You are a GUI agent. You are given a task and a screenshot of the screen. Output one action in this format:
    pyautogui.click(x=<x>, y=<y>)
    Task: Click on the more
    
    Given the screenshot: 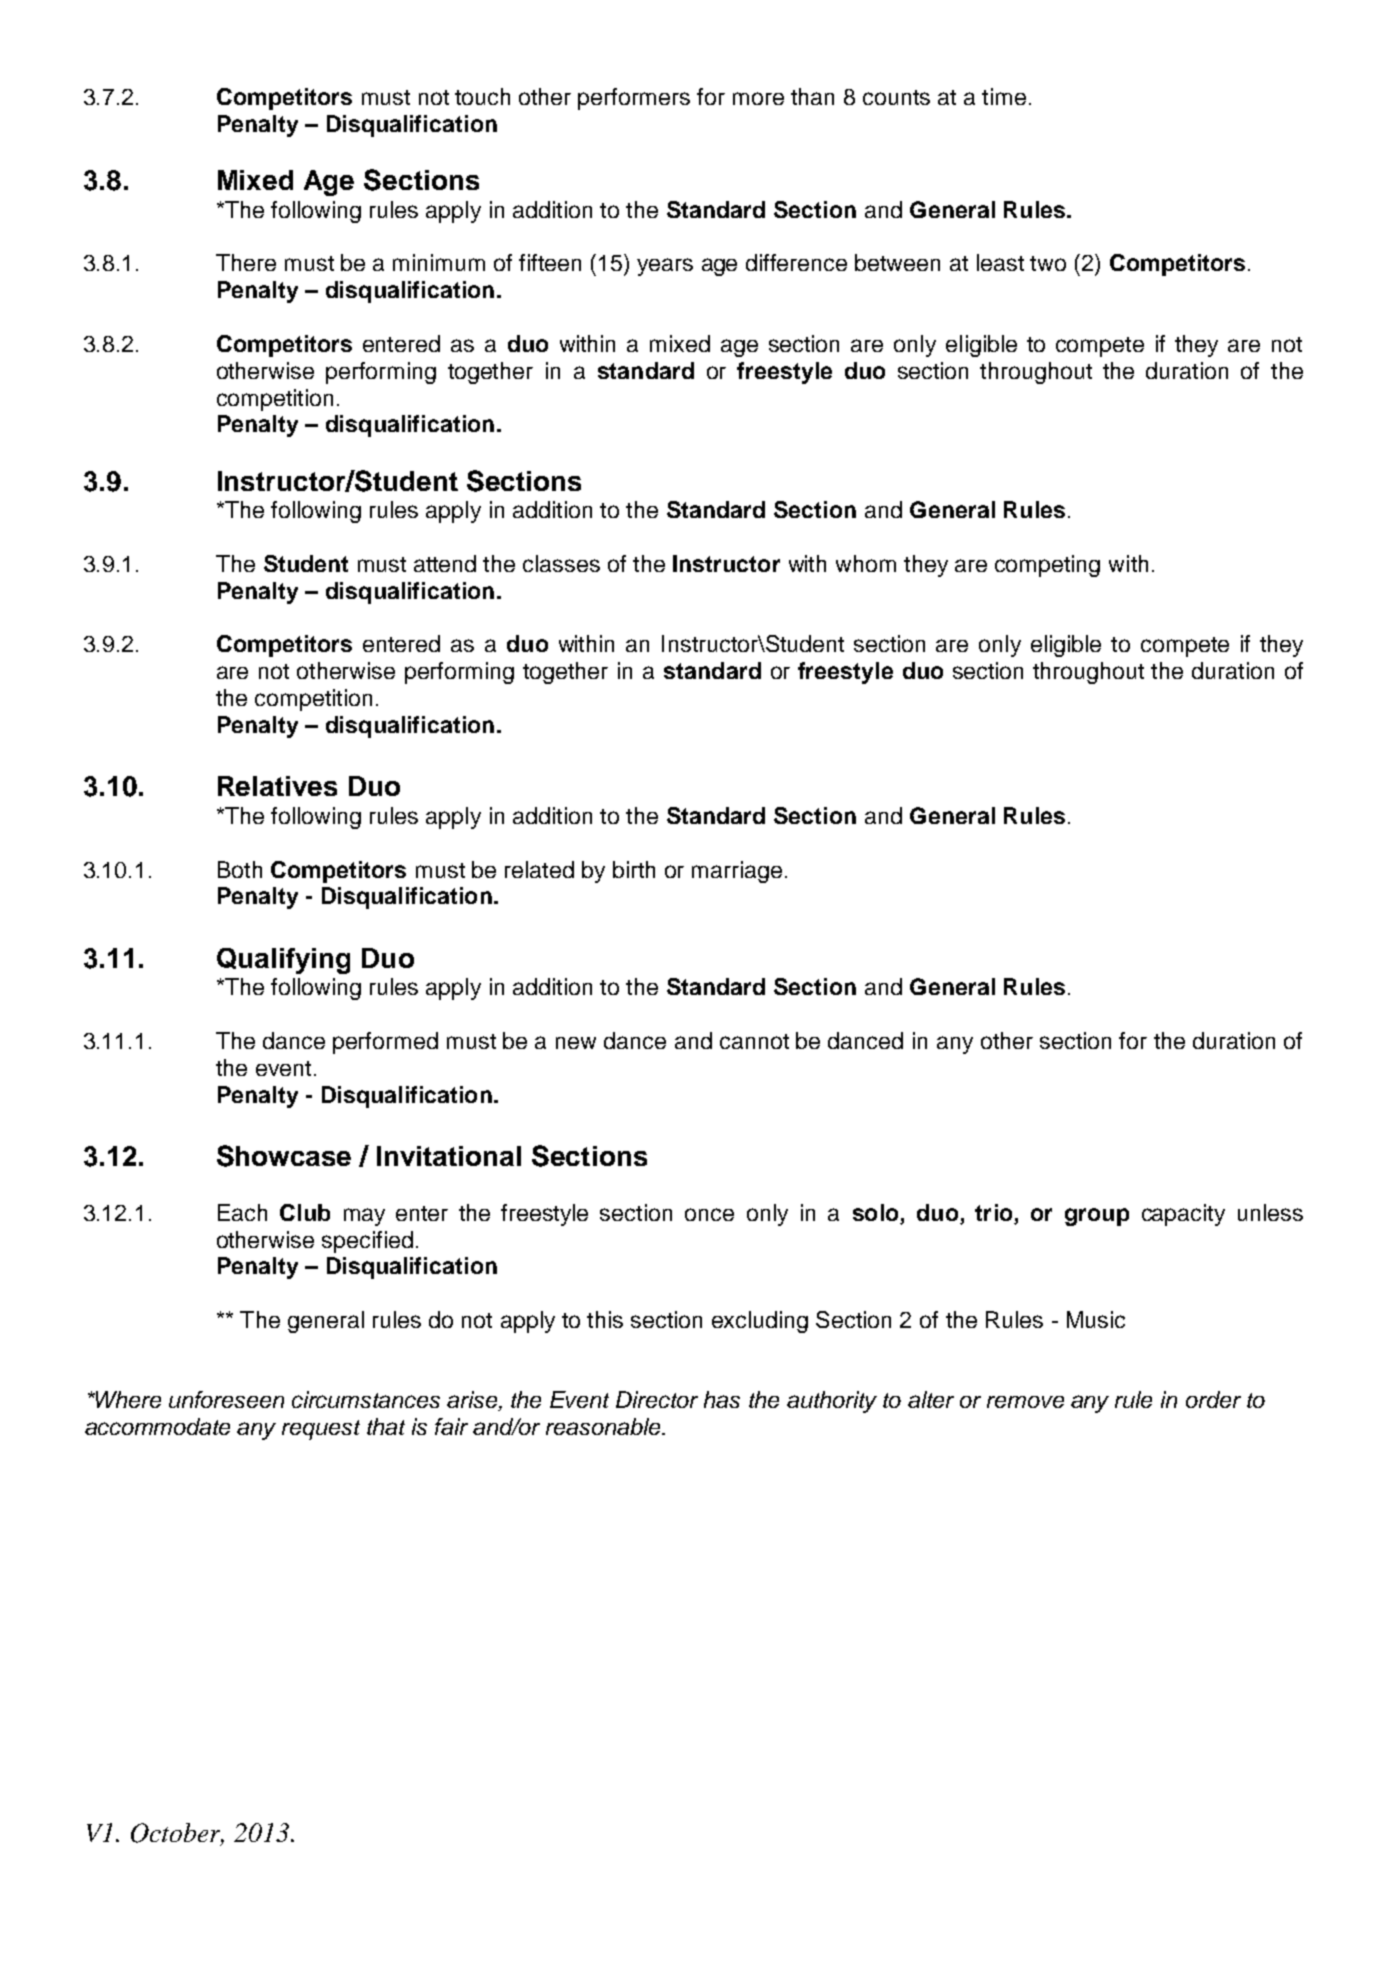 What is the action you would take?
    pyautogui.click(x=758, y=98)
